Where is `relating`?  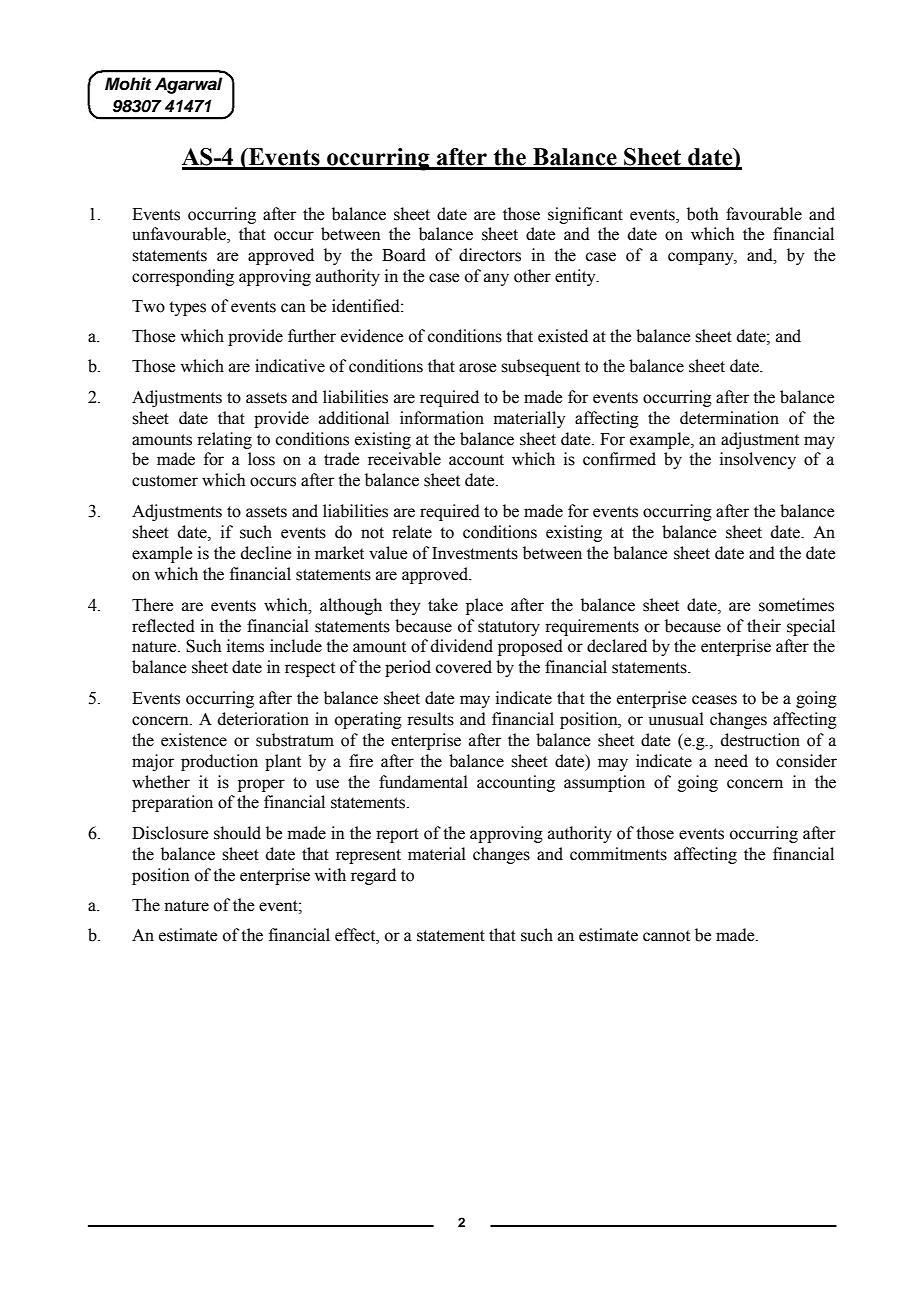
relating is located at coordinates (224, 440).
